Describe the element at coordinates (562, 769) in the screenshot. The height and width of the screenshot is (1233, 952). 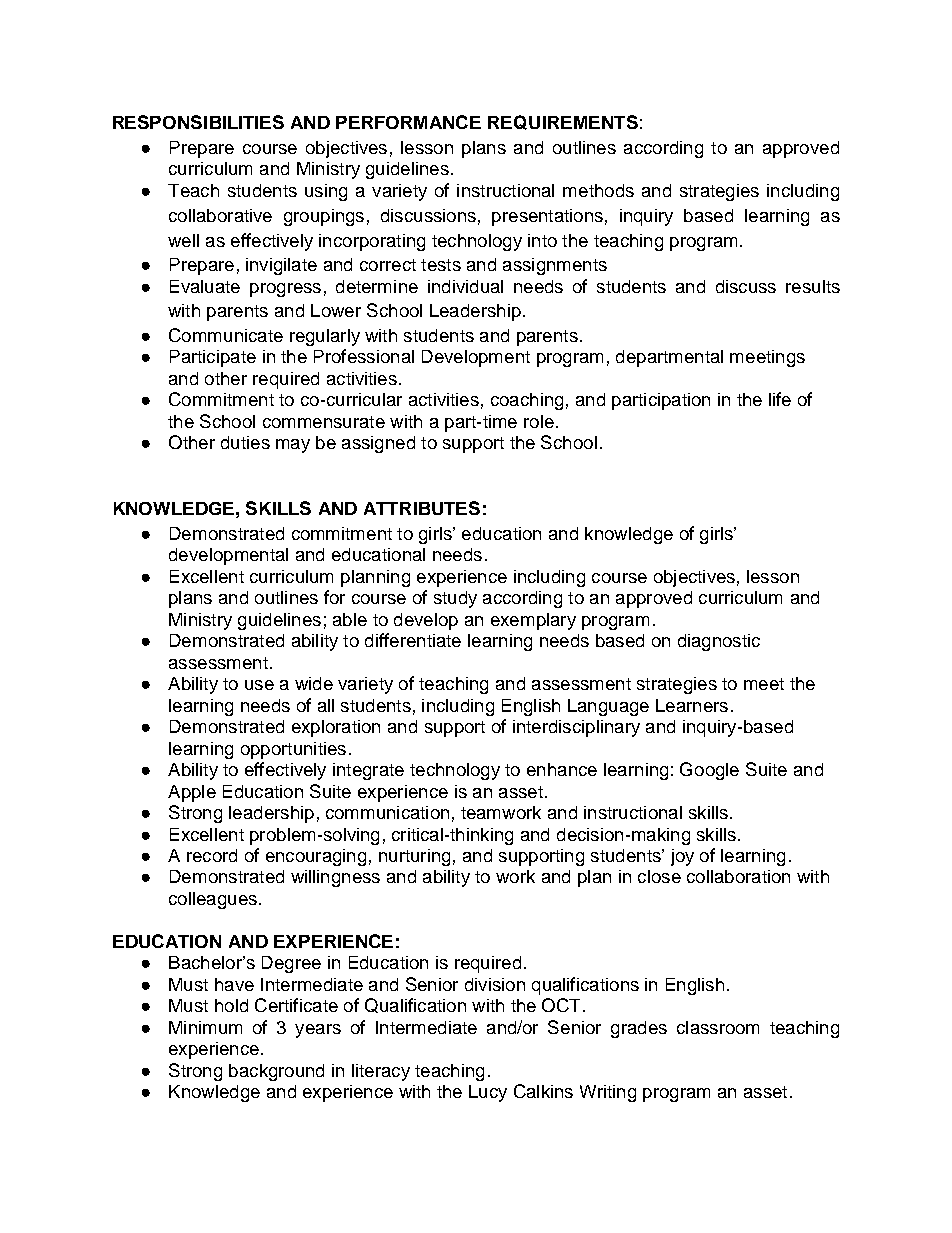
I see `enhance` at that location.
